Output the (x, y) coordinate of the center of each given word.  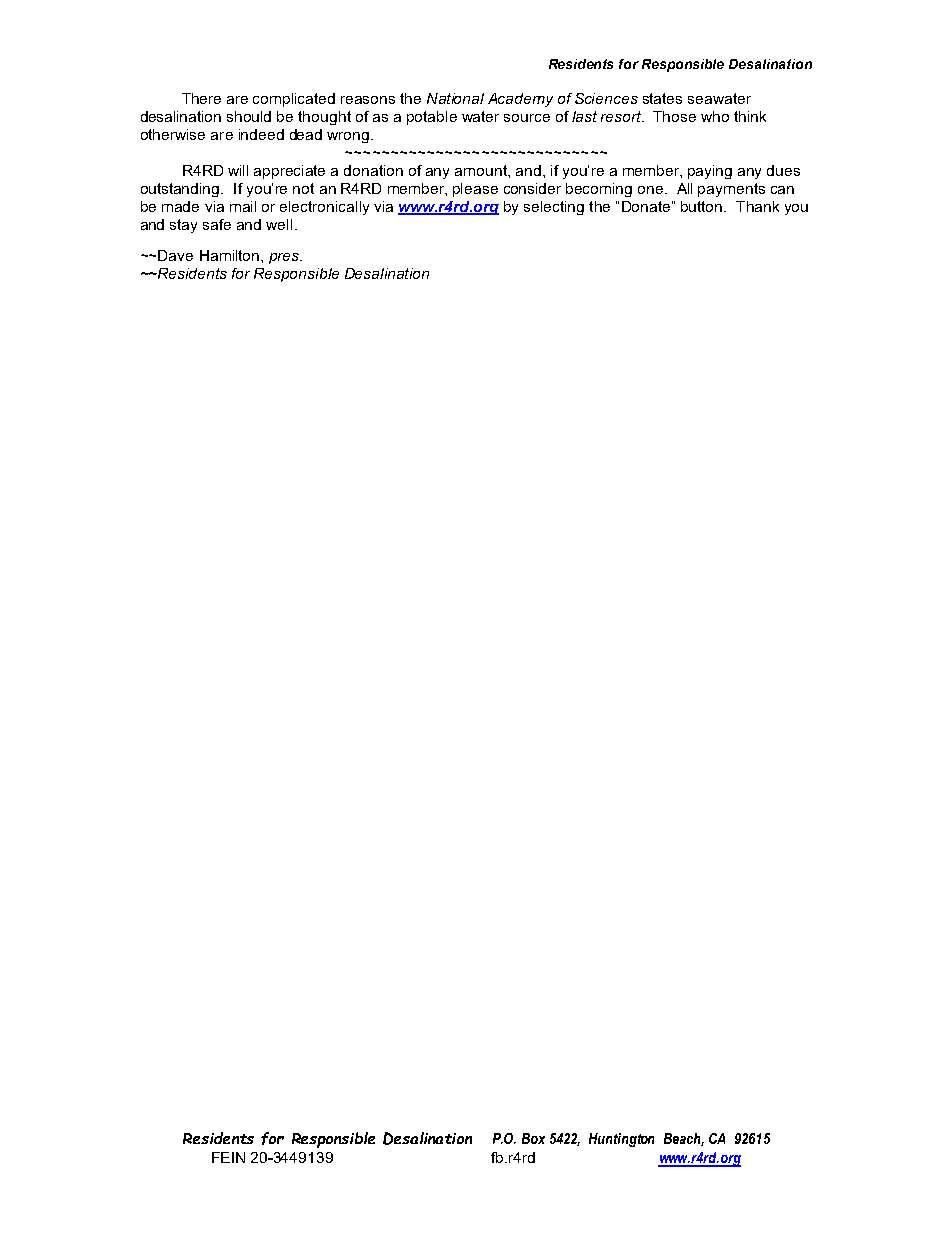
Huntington (621, 1140)
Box (533, 1138)
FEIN (228, 1157)
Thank (757, 206)
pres (285, 258)
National (455, 98)
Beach (684, 1139)
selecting (554, 208)
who (715, 116)
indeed (261, 134)
